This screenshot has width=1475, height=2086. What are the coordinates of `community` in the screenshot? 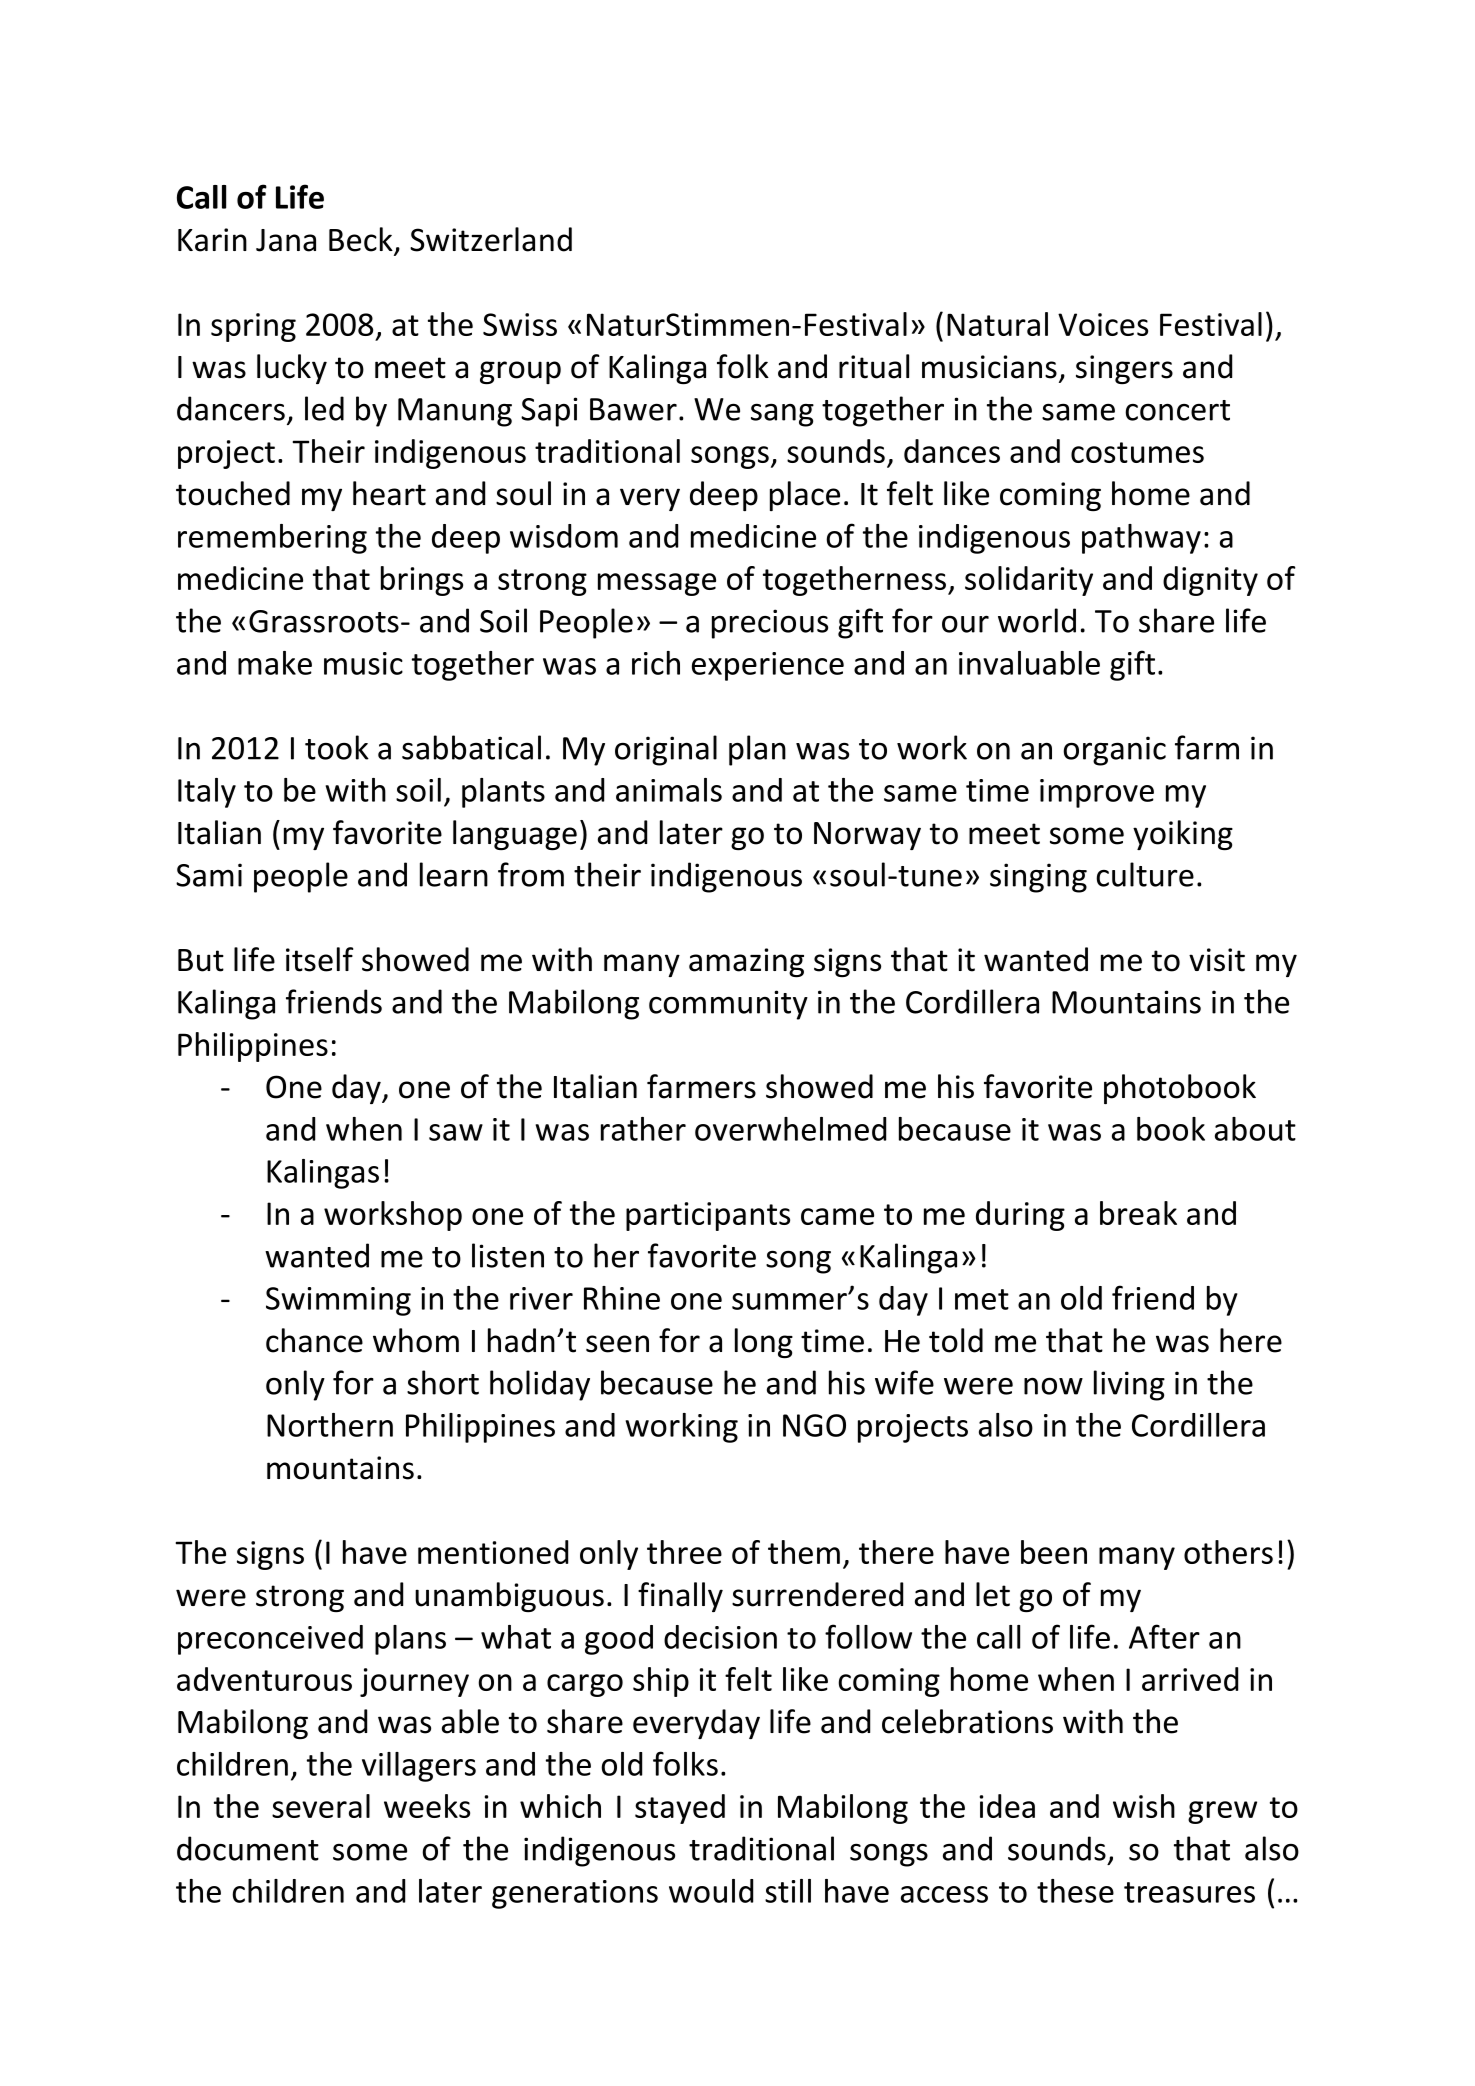 It's located at (728, 1005).
